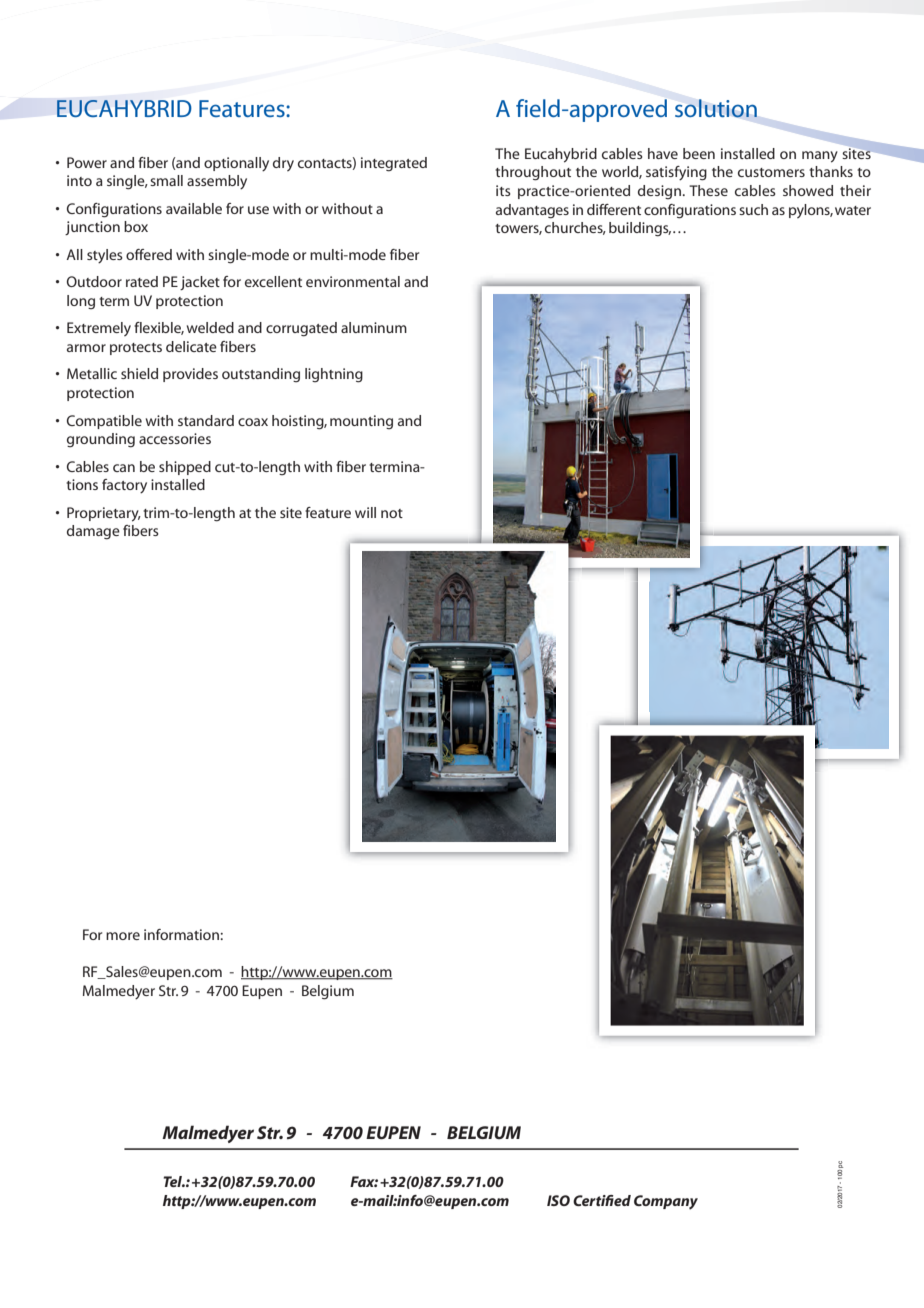 This image has height=1308, width=924. Describe the element at coordinates (503, 190) in the image. I see `its` at that location.
